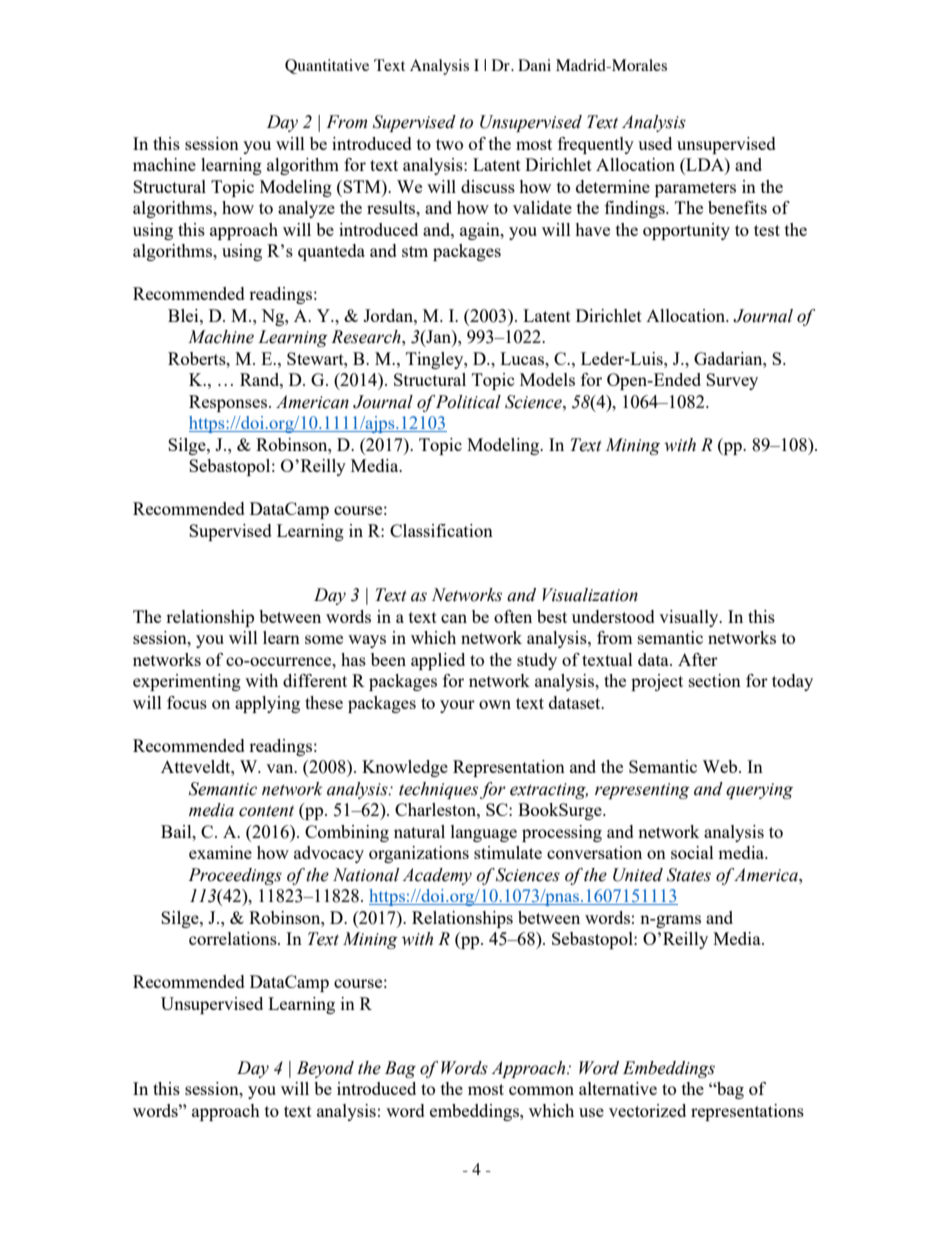 The image size is (952, 1233). Describe the element at coordinates (534, 65) in the screenshot. I see `Dani` at that location.
